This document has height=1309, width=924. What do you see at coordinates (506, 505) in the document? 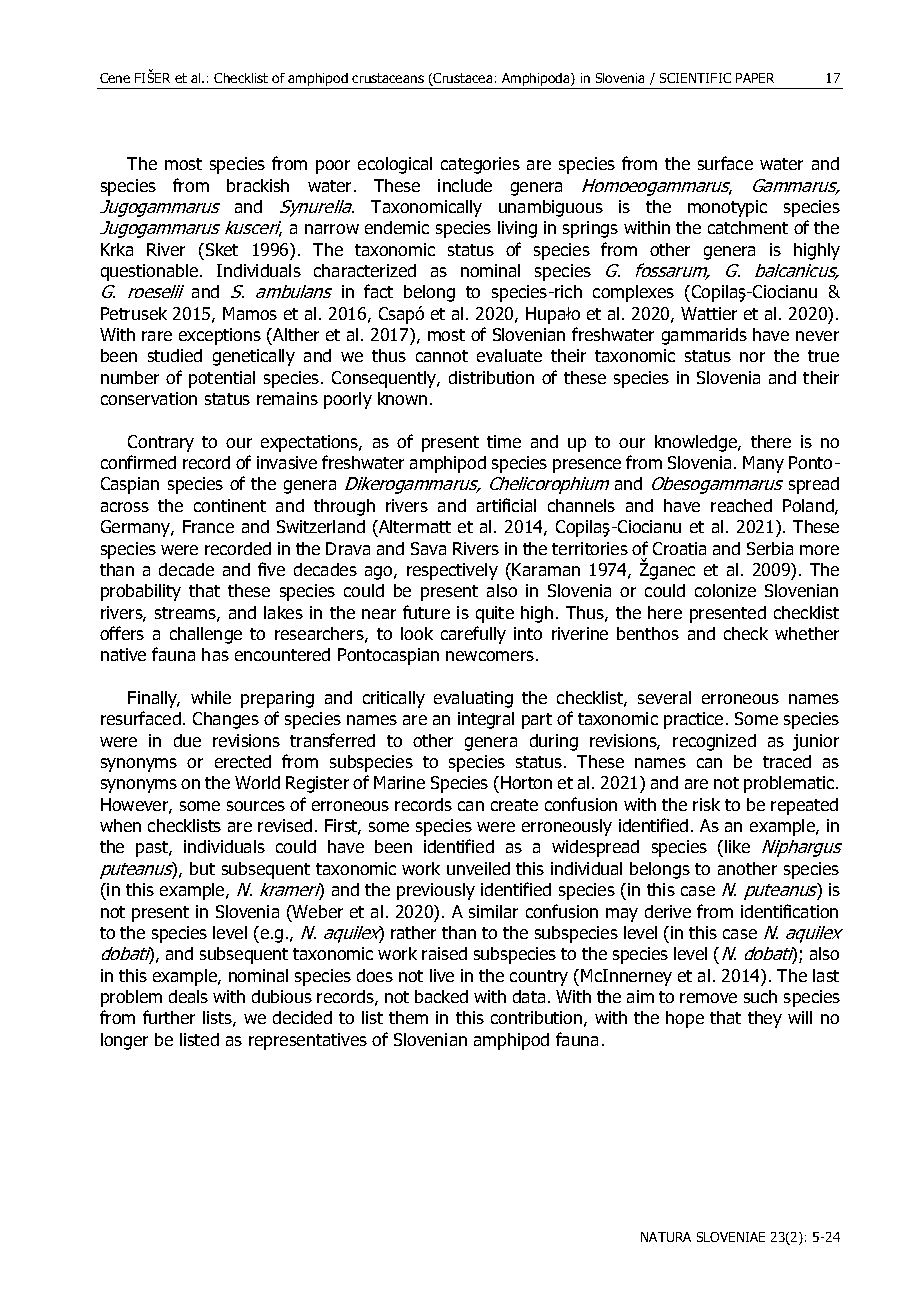
I see `artificial` at bounding box center [506, 505].
